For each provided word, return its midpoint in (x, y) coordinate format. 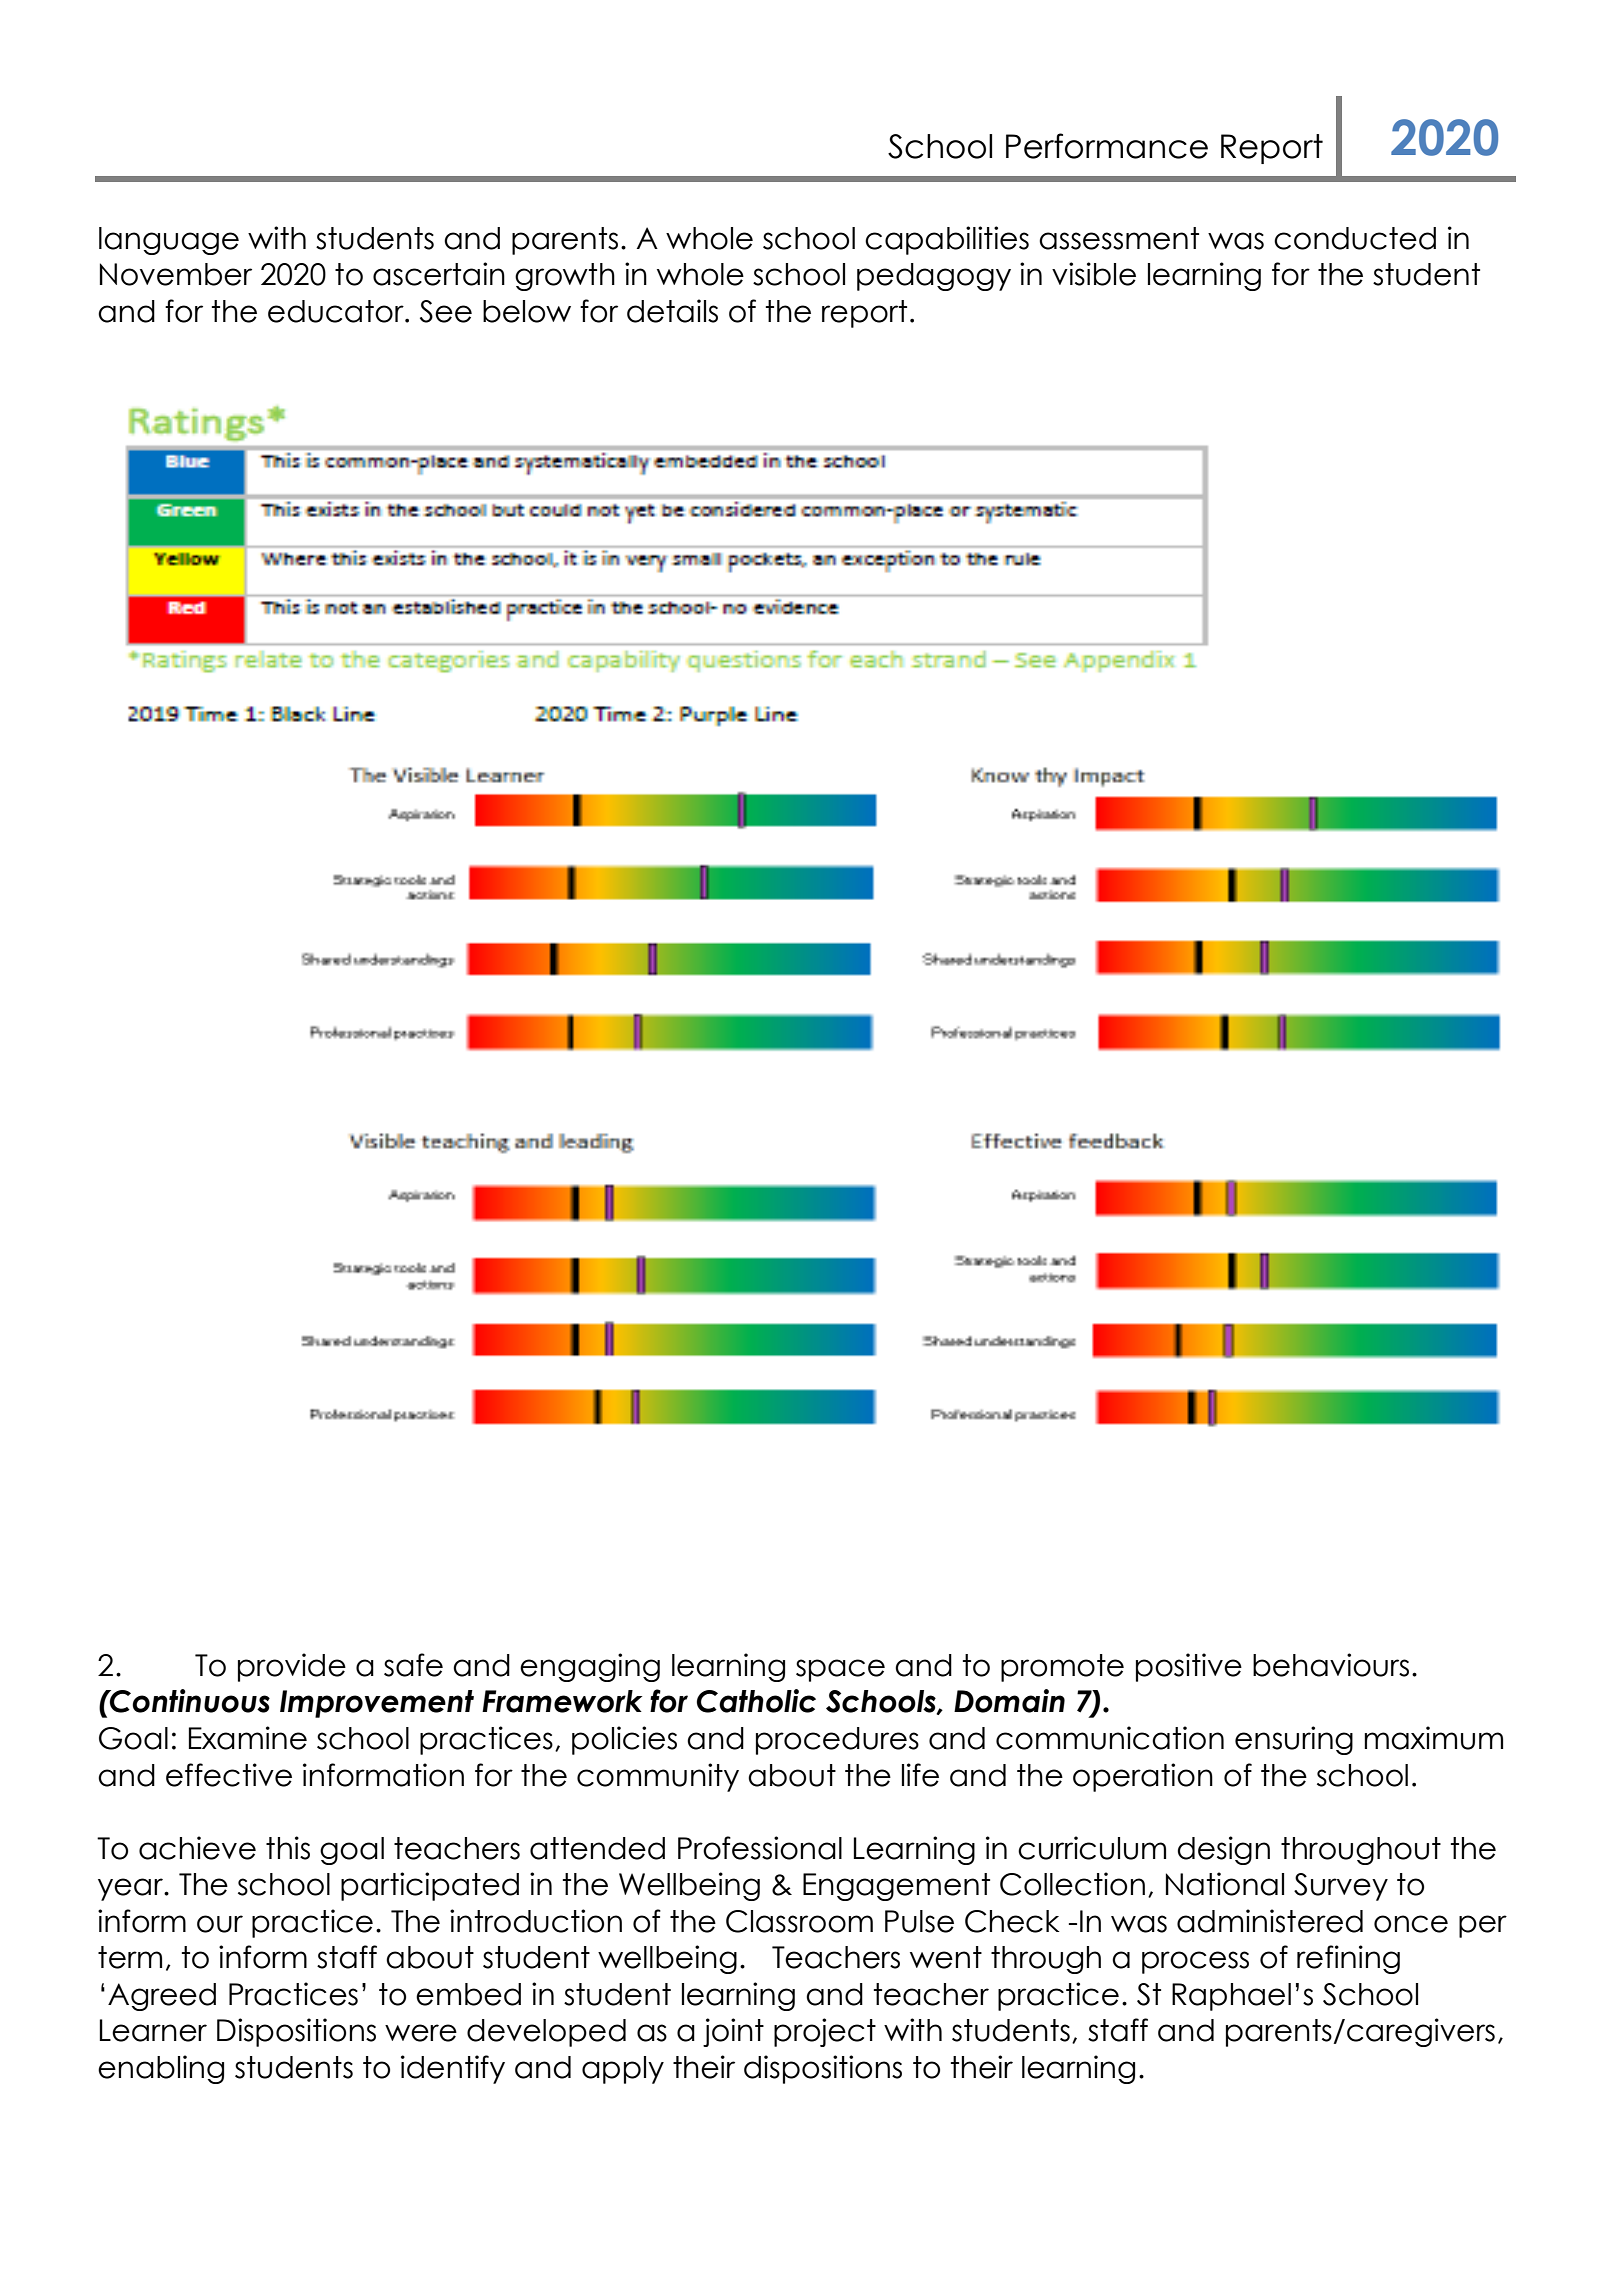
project (825, 2032)
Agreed (162, 1997)
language (169, 241)
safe (413, 1665)
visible (1094, 274)
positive (1189, 1667)
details (672, 311)
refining (1348, 1959)
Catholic (756, 1701)
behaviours (1331, 1665)
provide (292, 1667)
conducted (1355, 238)
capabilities (947, 240)
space (840, 1670)
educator (337, 311)
